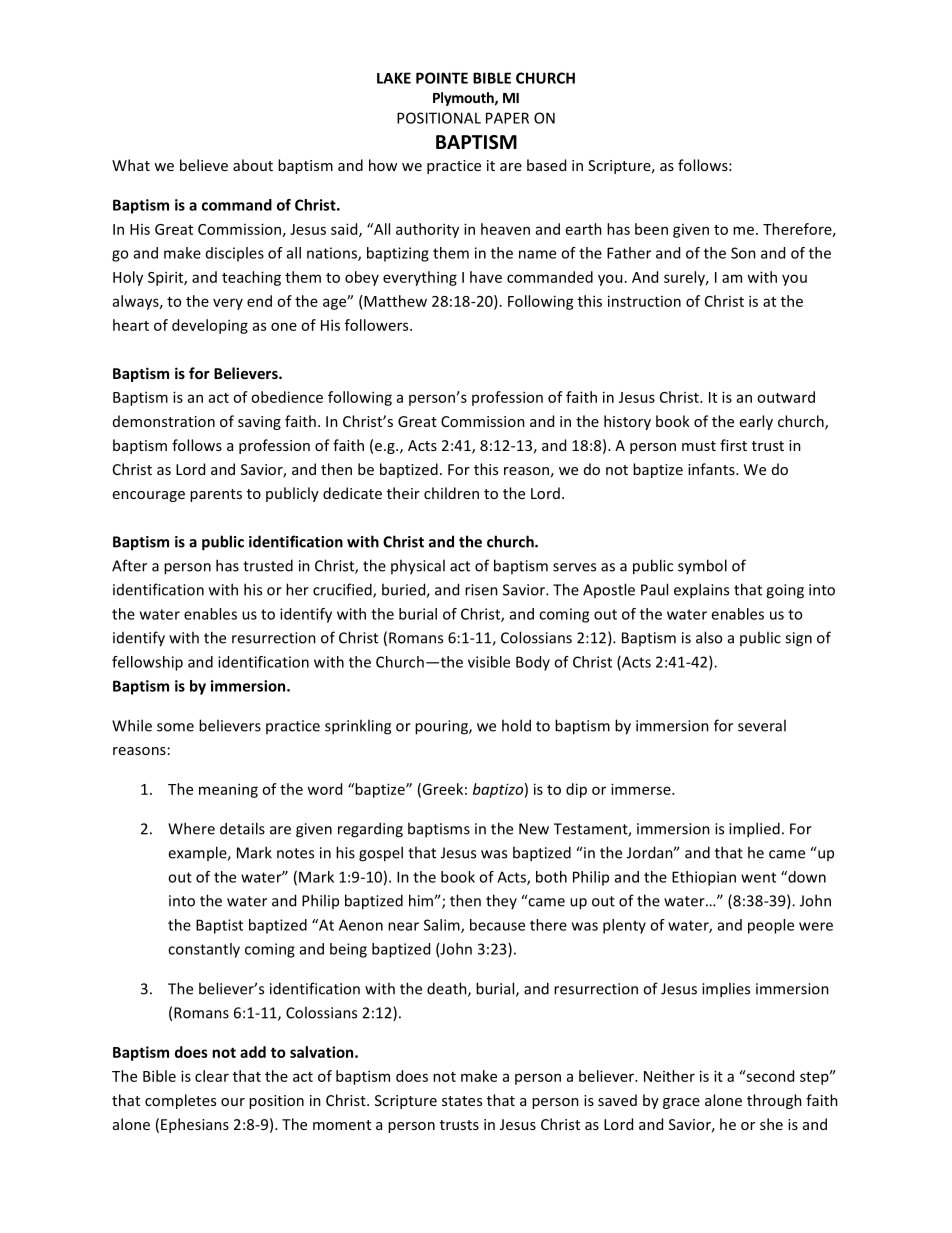 The width and height of the screenshot is (952, 1233). What do you see at coordinates (212, 1076) in the screenshot?
I see `clear` at bounding box center [212, 1076].
